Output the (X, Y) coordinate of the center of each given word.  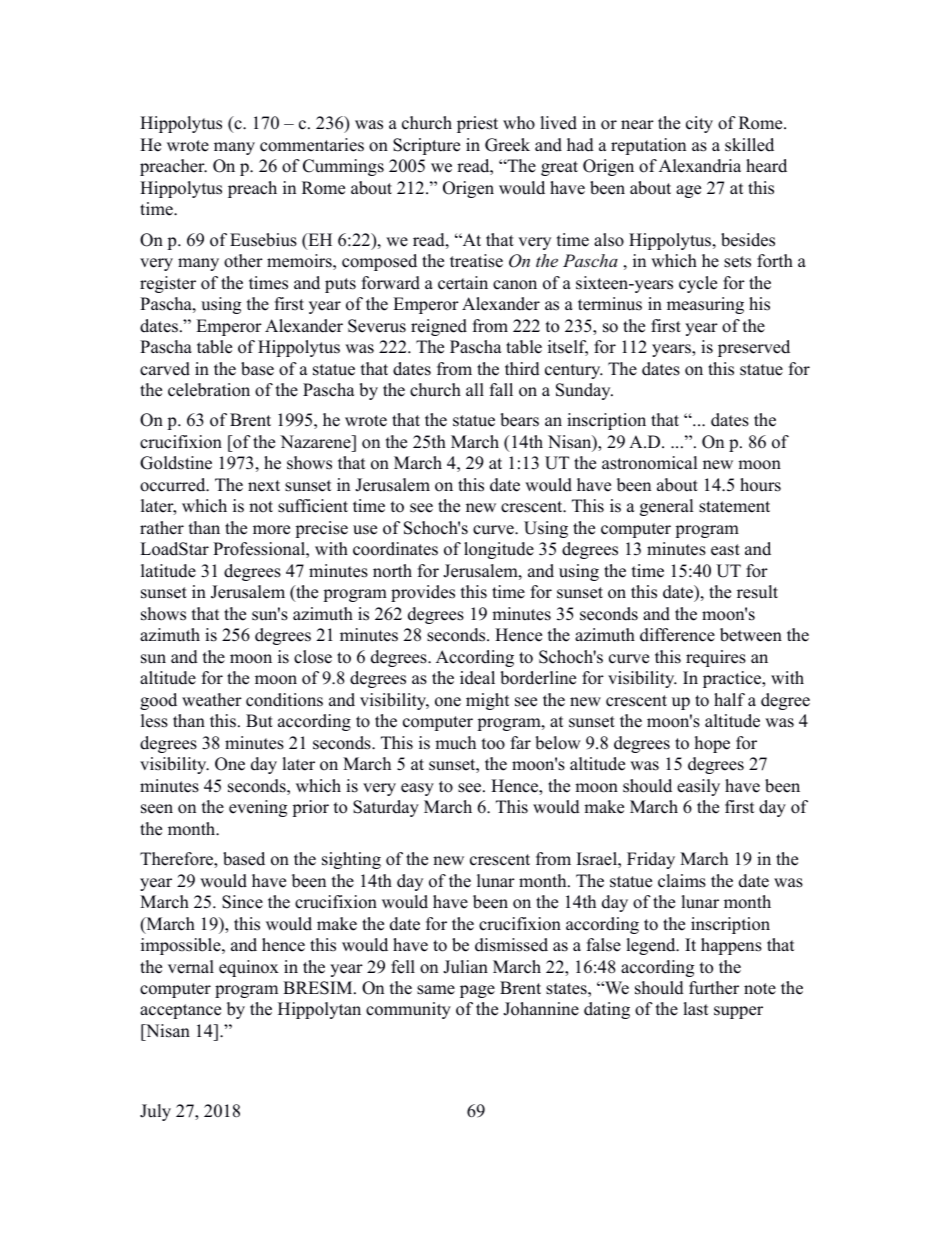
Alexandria (700, 166)
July (155, 1112)
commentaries (312, 145)
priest (477, 124)
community (408, 1010)
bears (519, 420)
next (264, 486)
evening (258, 808)
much (455, 743)
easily (698, 787)
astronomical (650, 463)
